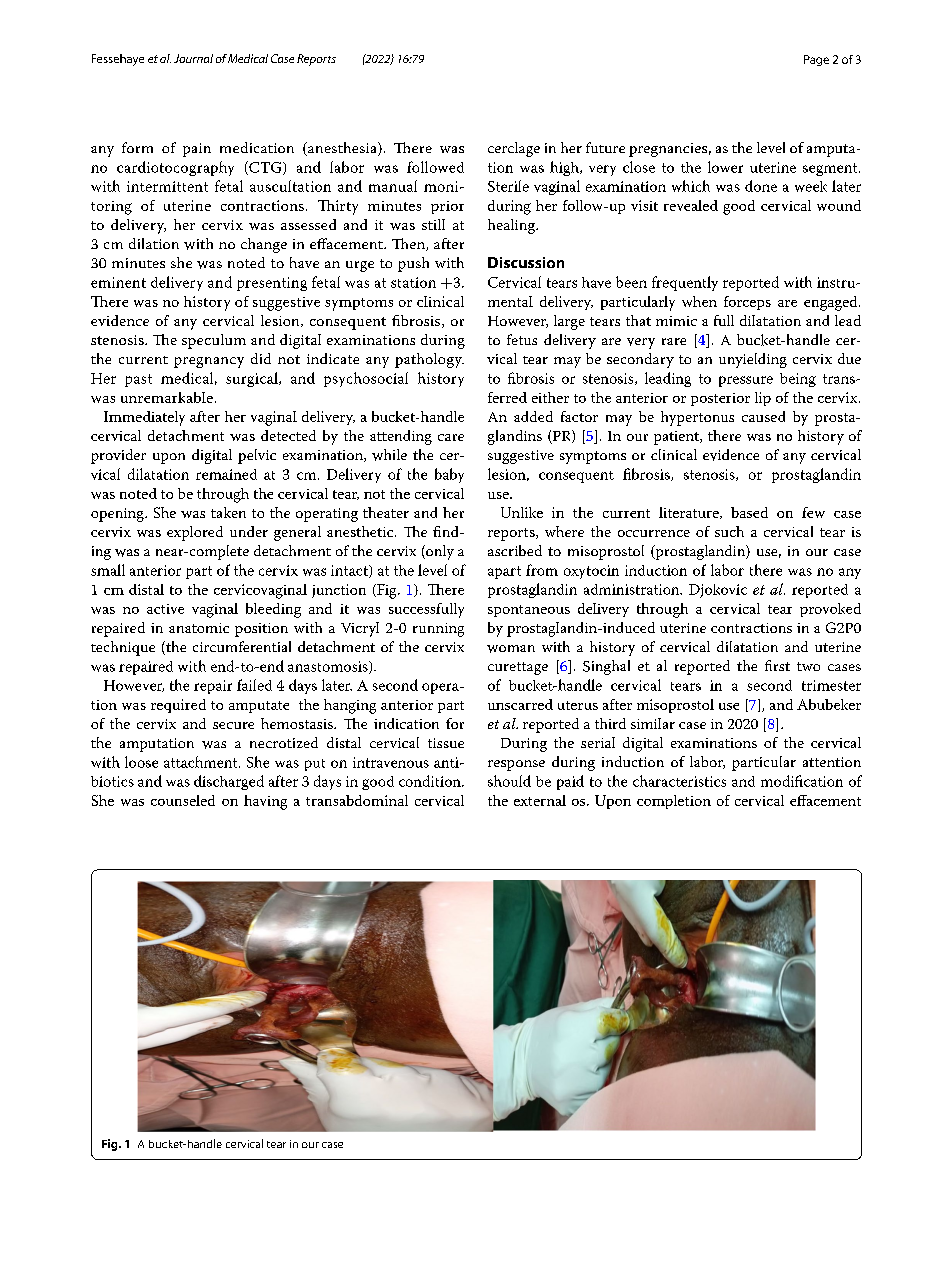 This document has width=952, height=1265. I want to click on speculum, so click(214, 341).
